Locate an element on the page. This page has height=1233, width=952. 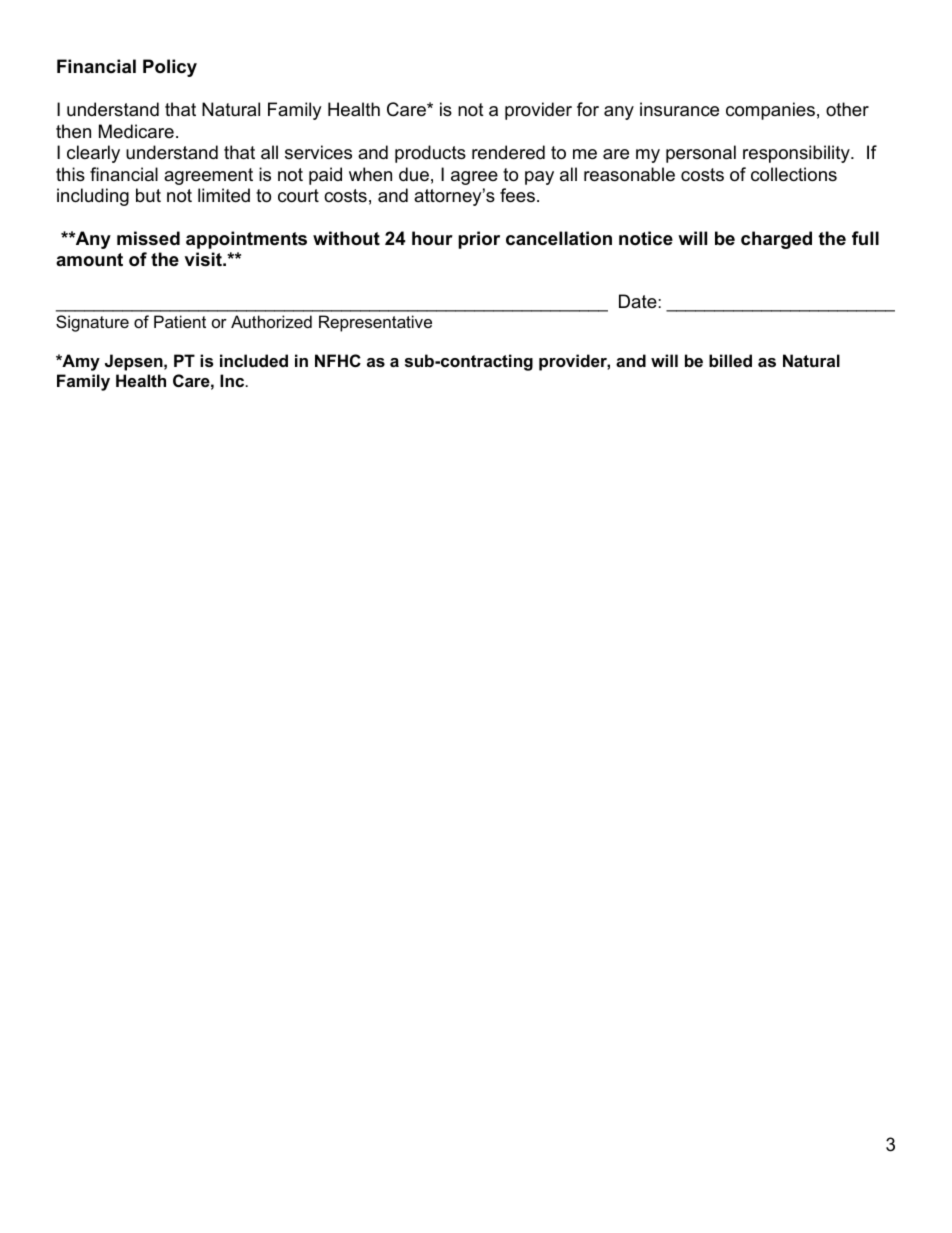
companies is located at coordinates (770, 111).
